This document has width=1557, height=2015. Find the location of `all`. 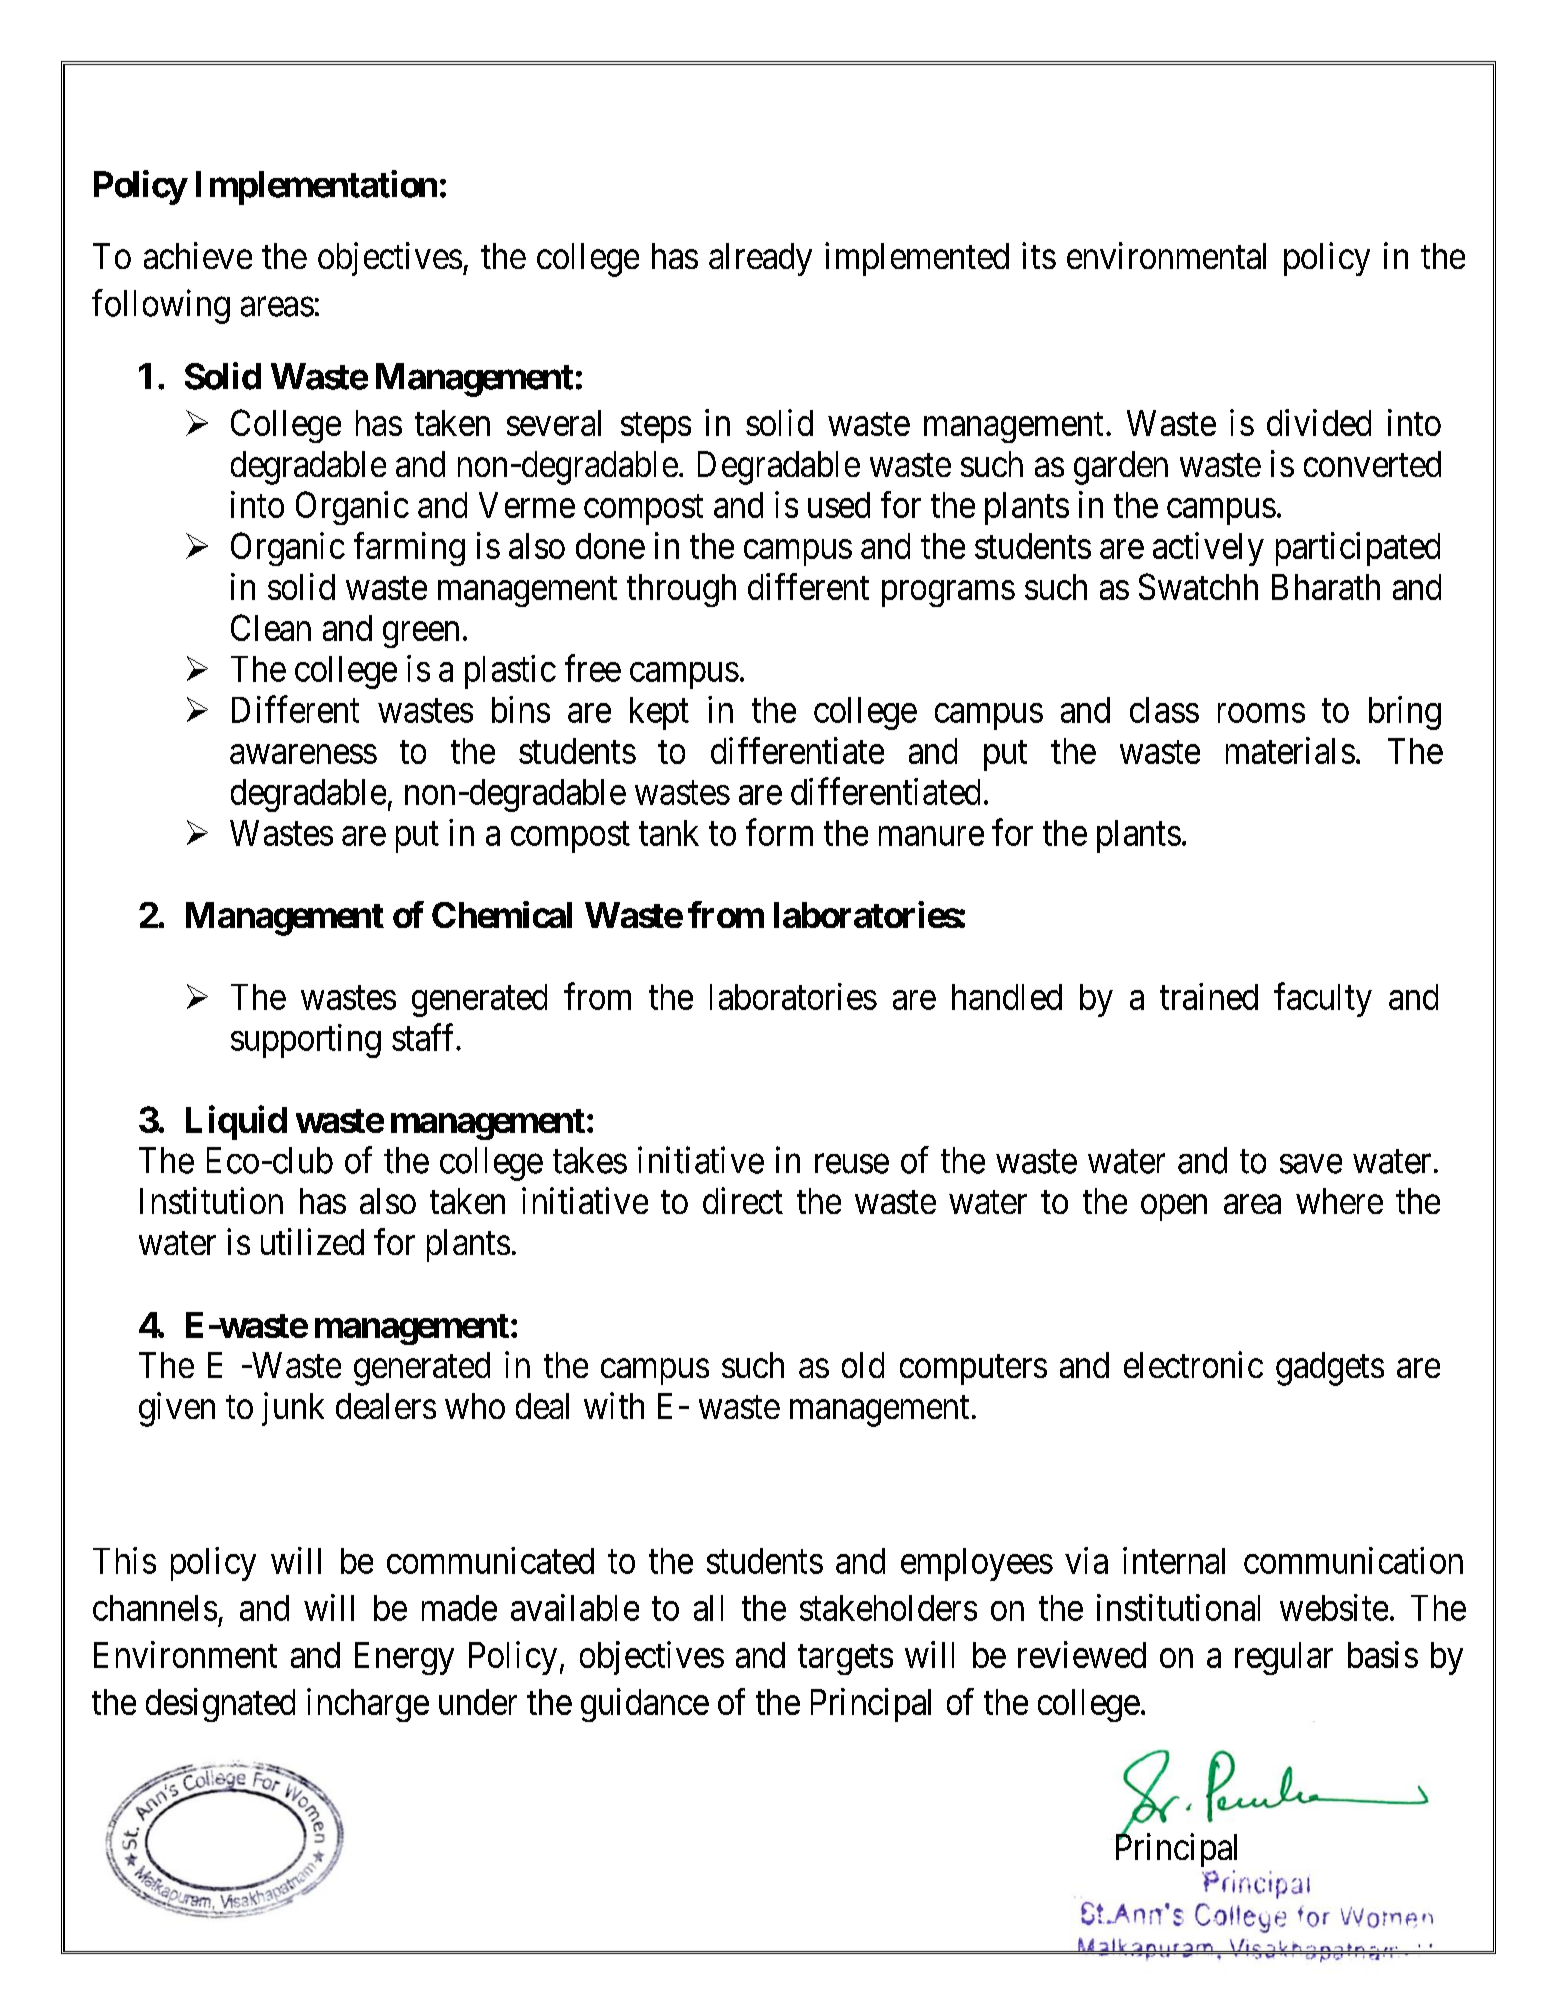

all is located at coordinates (708, 1608).
